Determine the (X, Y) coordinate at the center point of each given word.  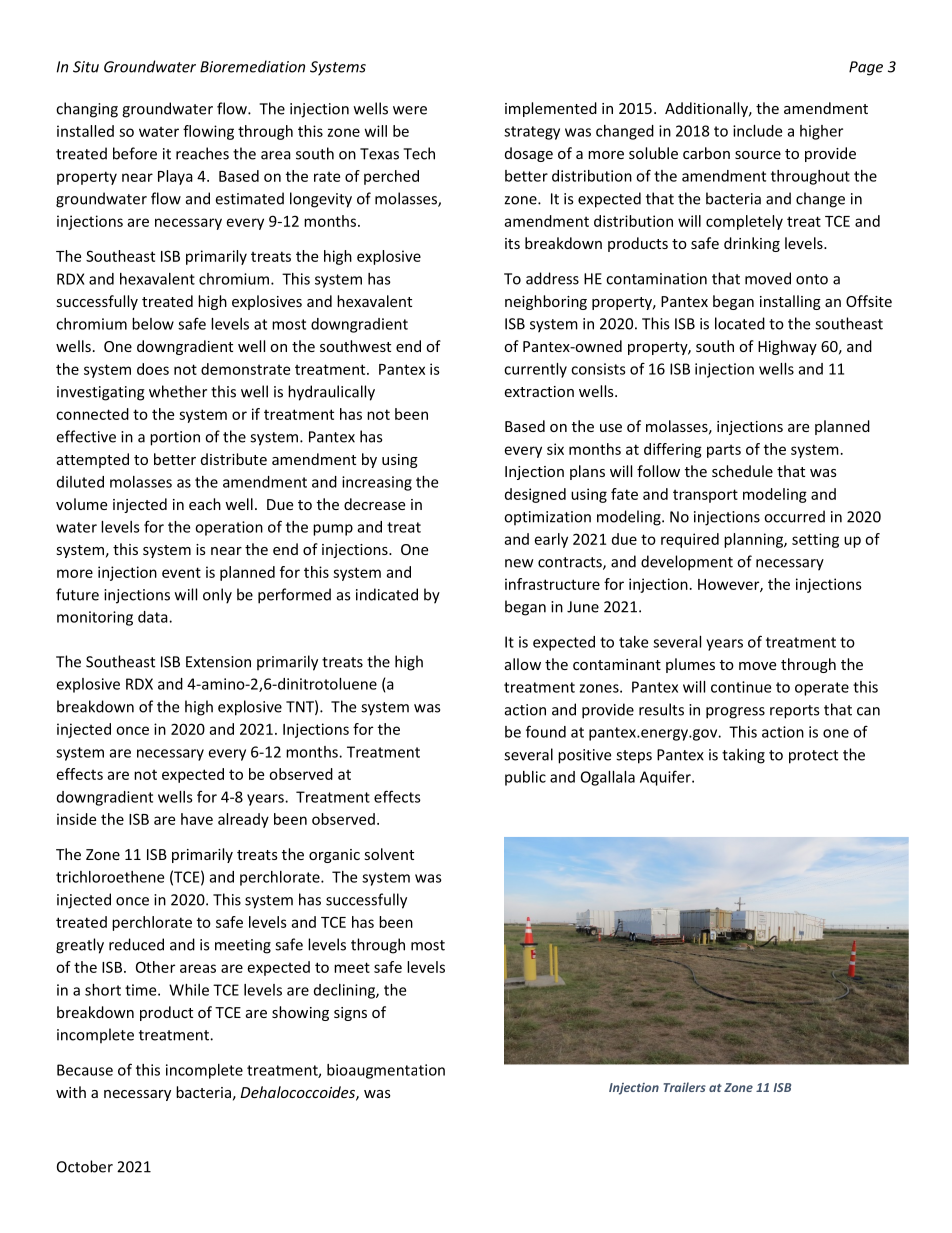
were (410, 110)
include (757, 131)
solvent (389, 854)
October (85, 1166)
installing (790, 302)
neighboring (546, 302)
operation (229, 528)
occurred (794, 516)
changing (87, 110)
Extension (218, 662)
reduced (136, 944)
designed (535, 495)
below (153, 324)
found (546, 731)
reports (794, 712)
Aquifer (666, 778)
